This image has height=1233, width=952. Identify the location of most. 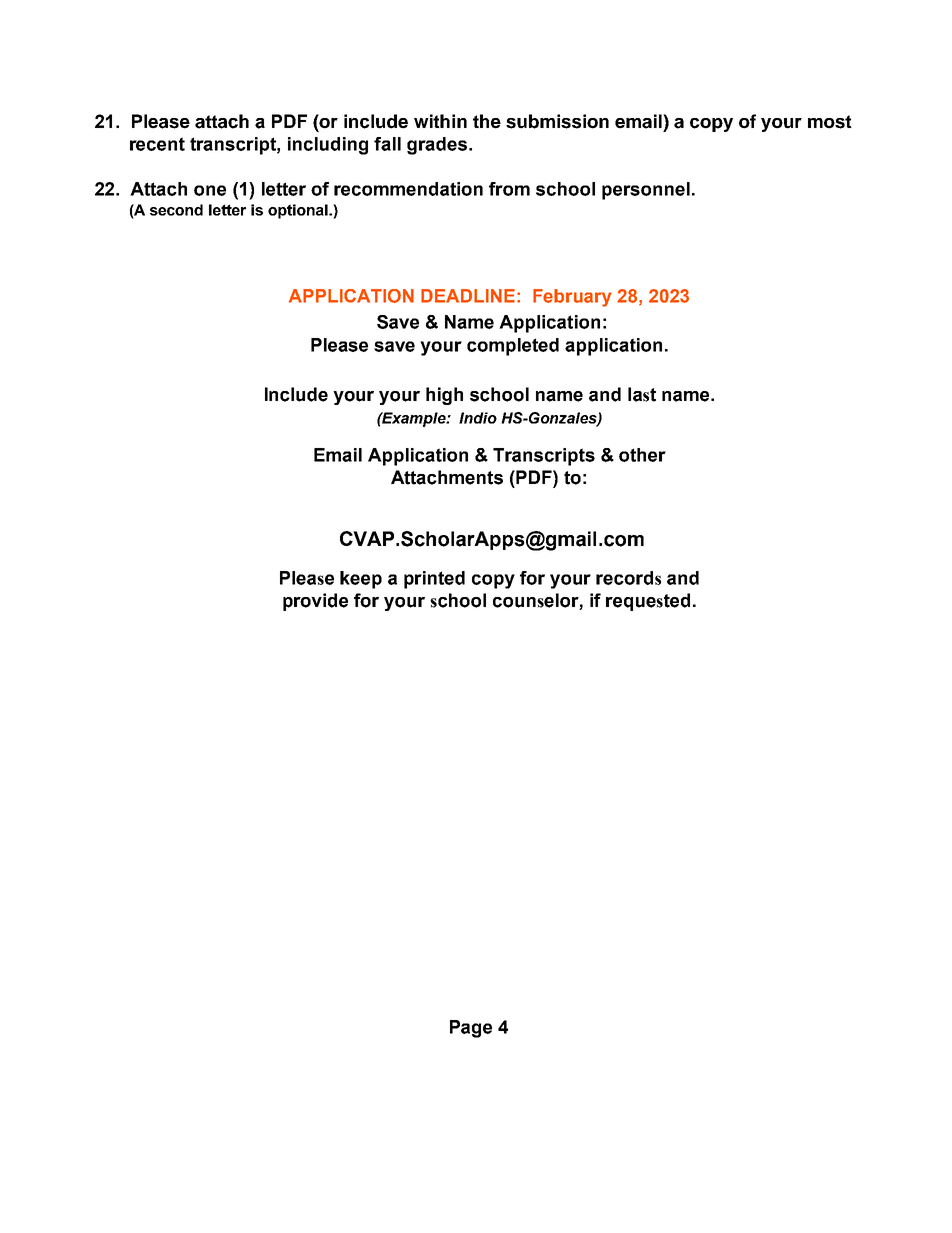
(830, 122).
